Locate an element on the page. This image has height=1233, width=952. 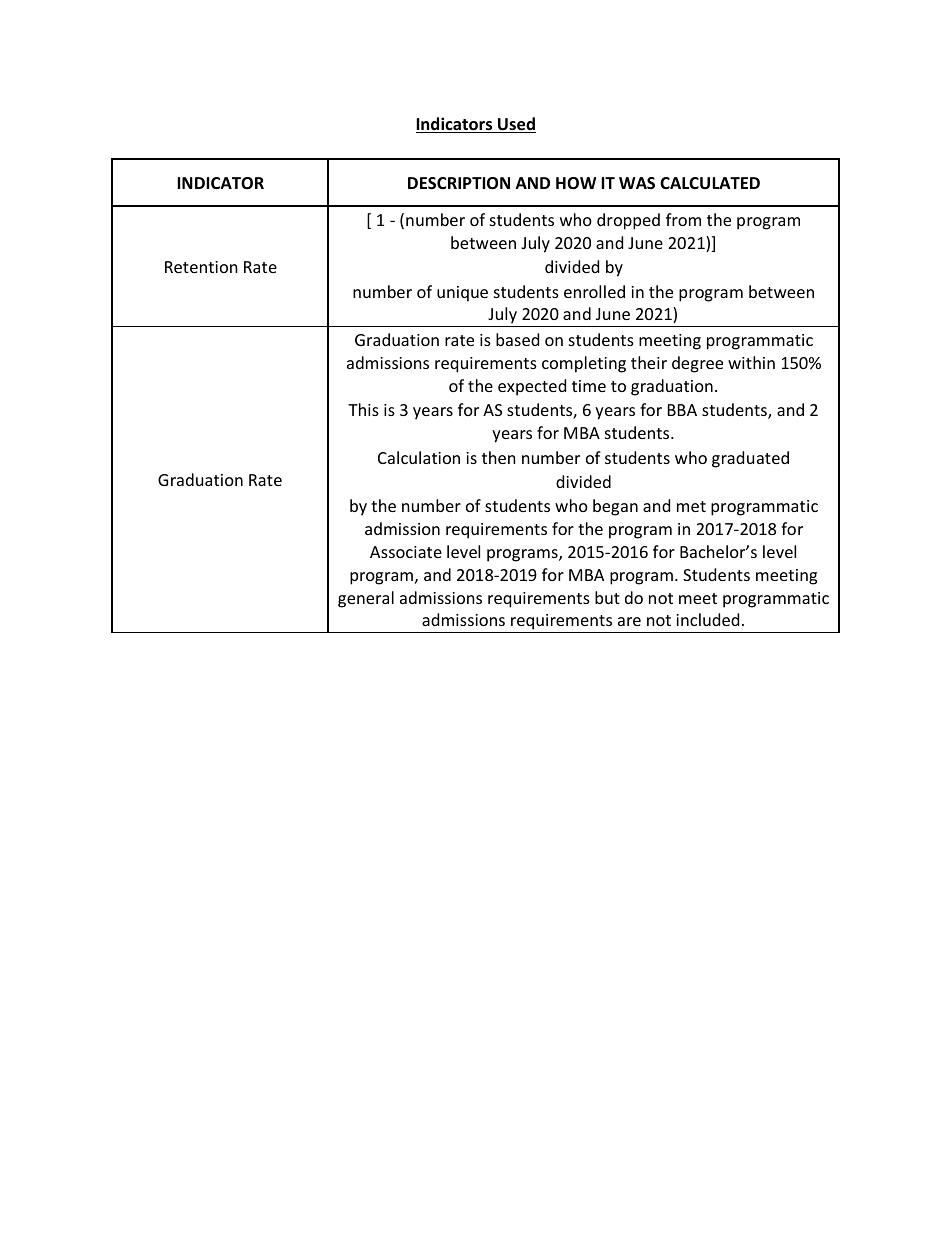
CALCULATED is located at coordinates (710, 183).
